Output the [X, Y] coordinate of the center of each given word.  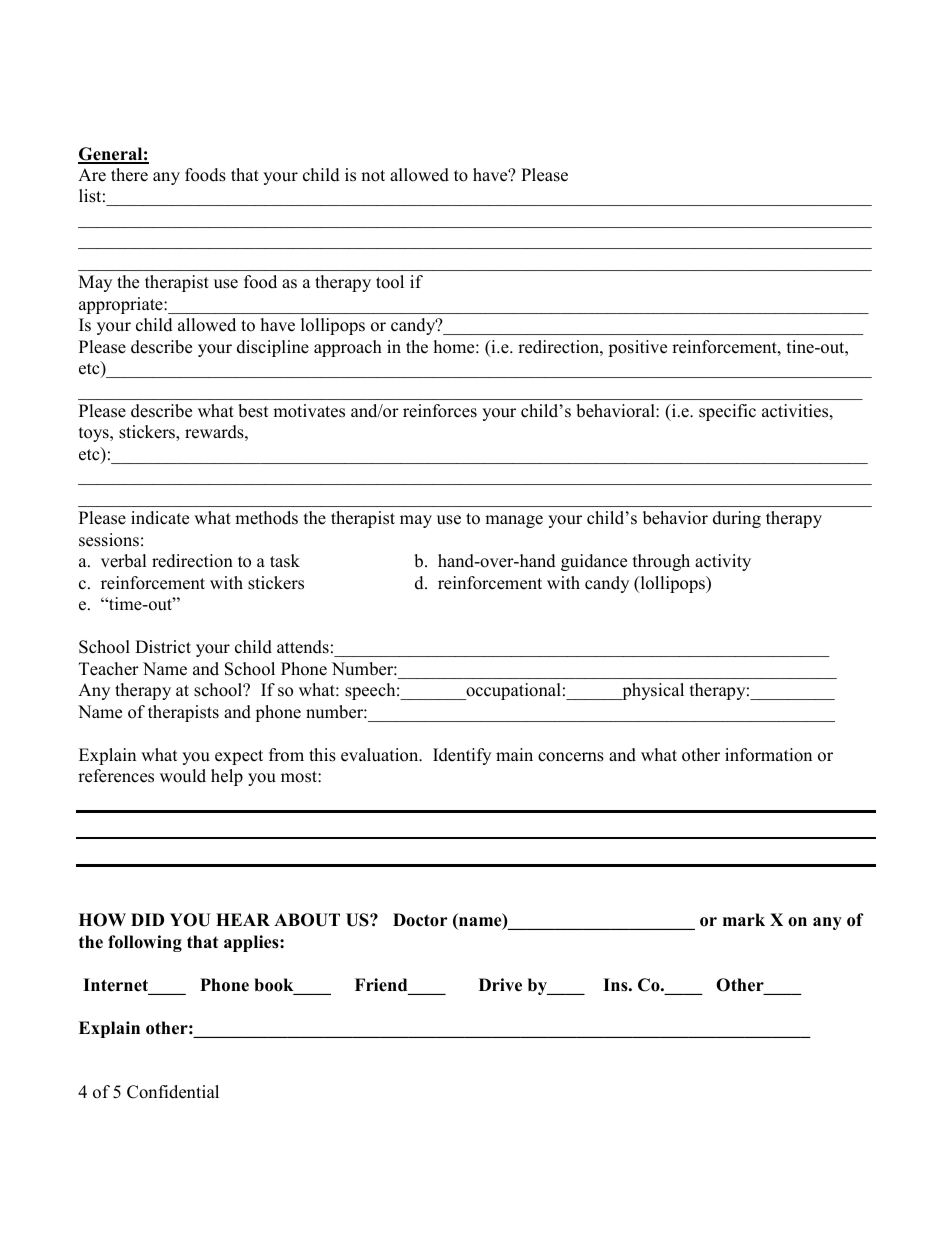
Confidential [173, 1092]
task [285, 561]
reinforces [440, 411]
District [163, 647]
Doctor [420, 920]
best [253, 411]
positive [637, 348]
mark [744, 919]
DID [147, 919]
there [129, 175]
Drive [500, 985]
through [661, 562]
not [373, 176]
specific [727, 412]
